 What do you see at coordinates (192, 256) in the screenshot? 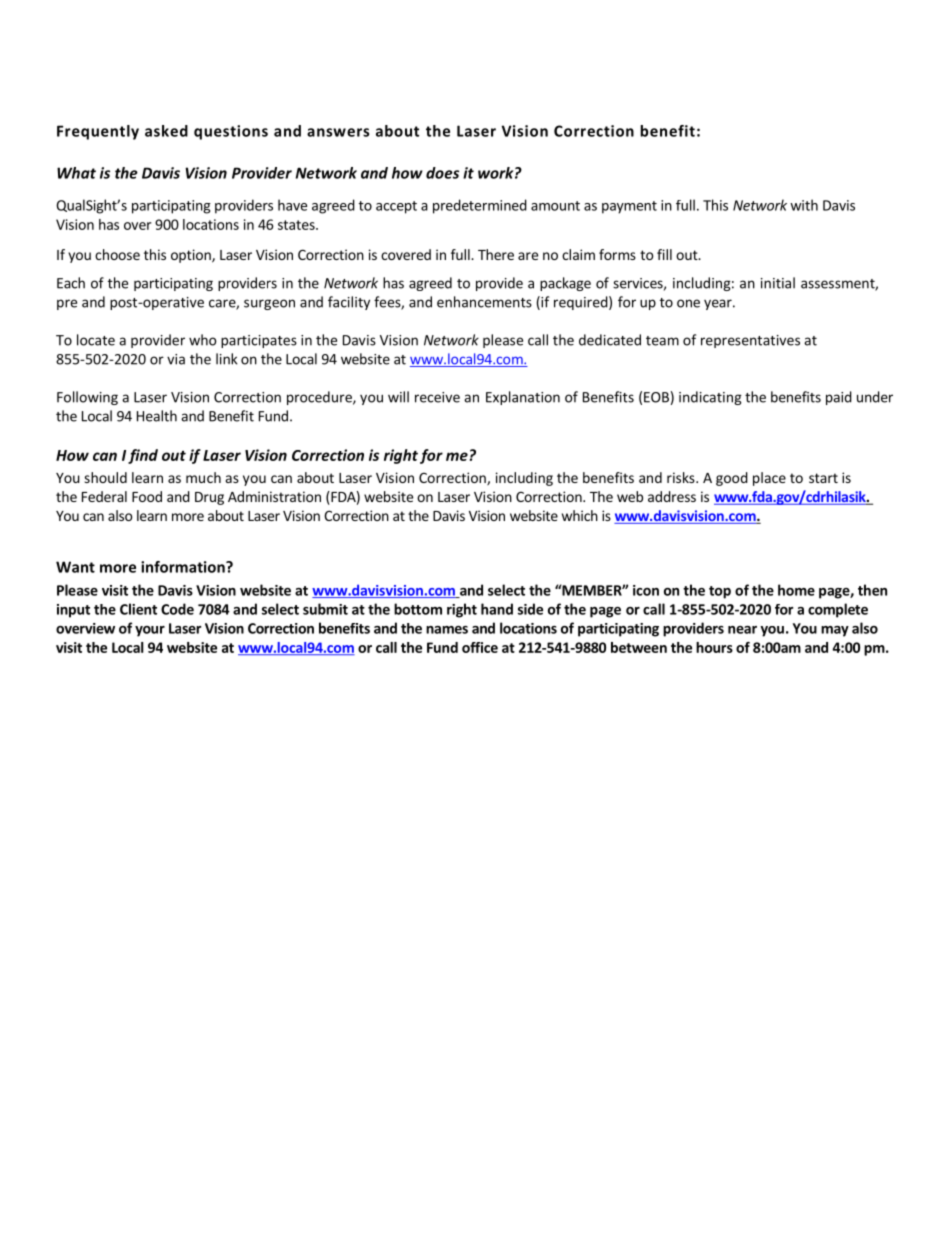
I see `option` at bounding box center [192, 256].
